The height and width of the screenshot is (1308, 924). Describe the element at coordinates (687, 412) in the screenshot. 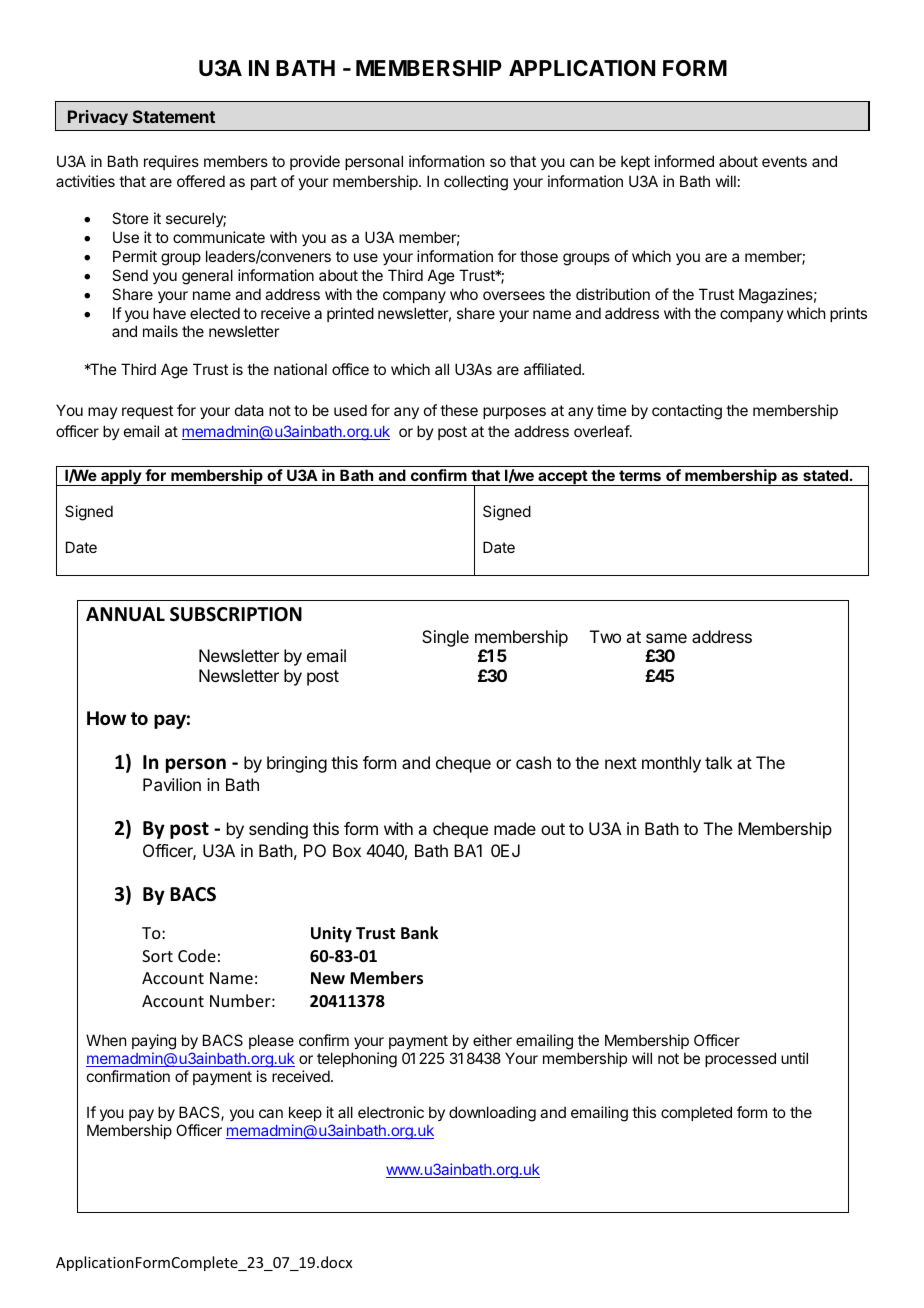

I see `contacting` at that location.
